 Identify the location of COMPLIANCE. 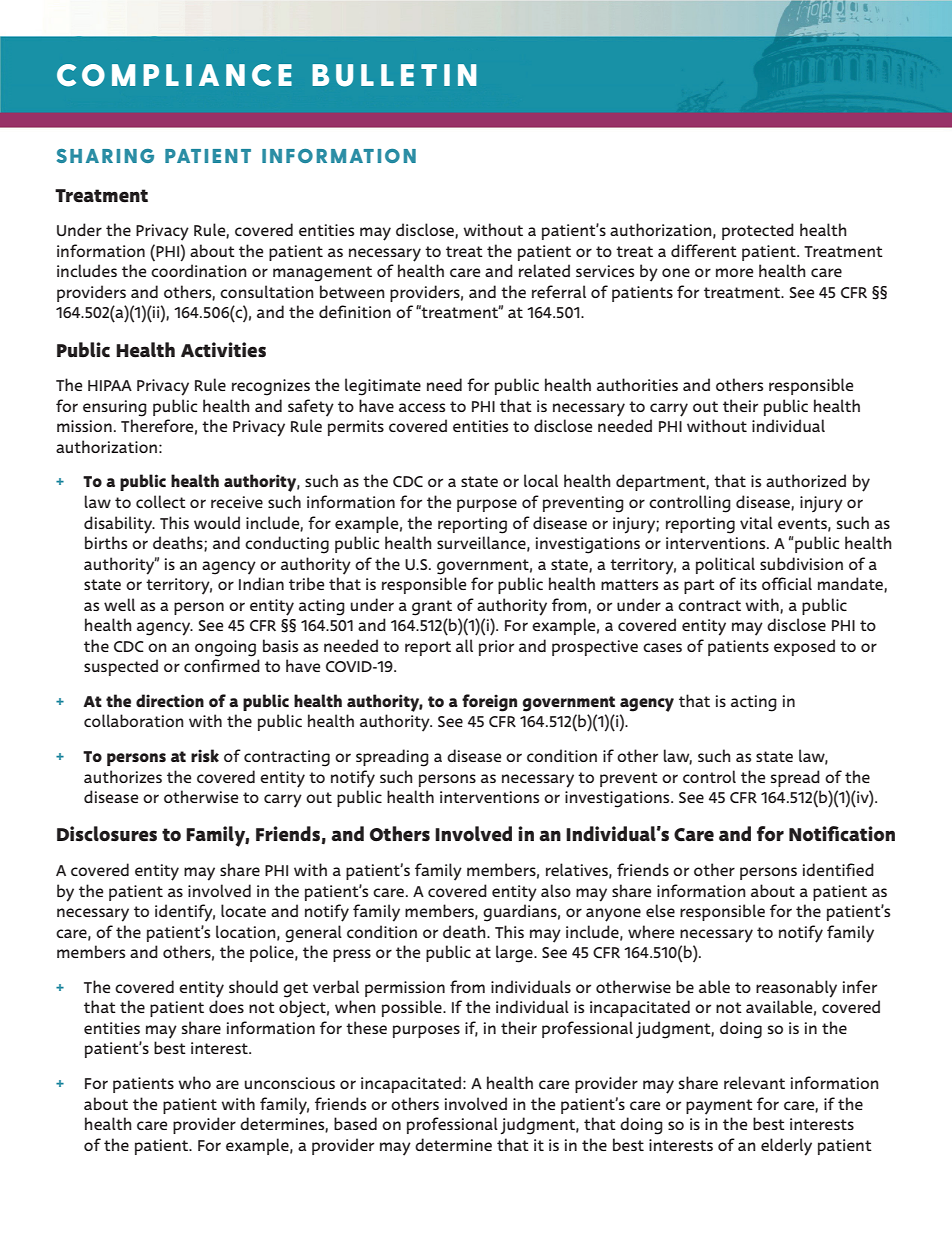
(174, 75).
